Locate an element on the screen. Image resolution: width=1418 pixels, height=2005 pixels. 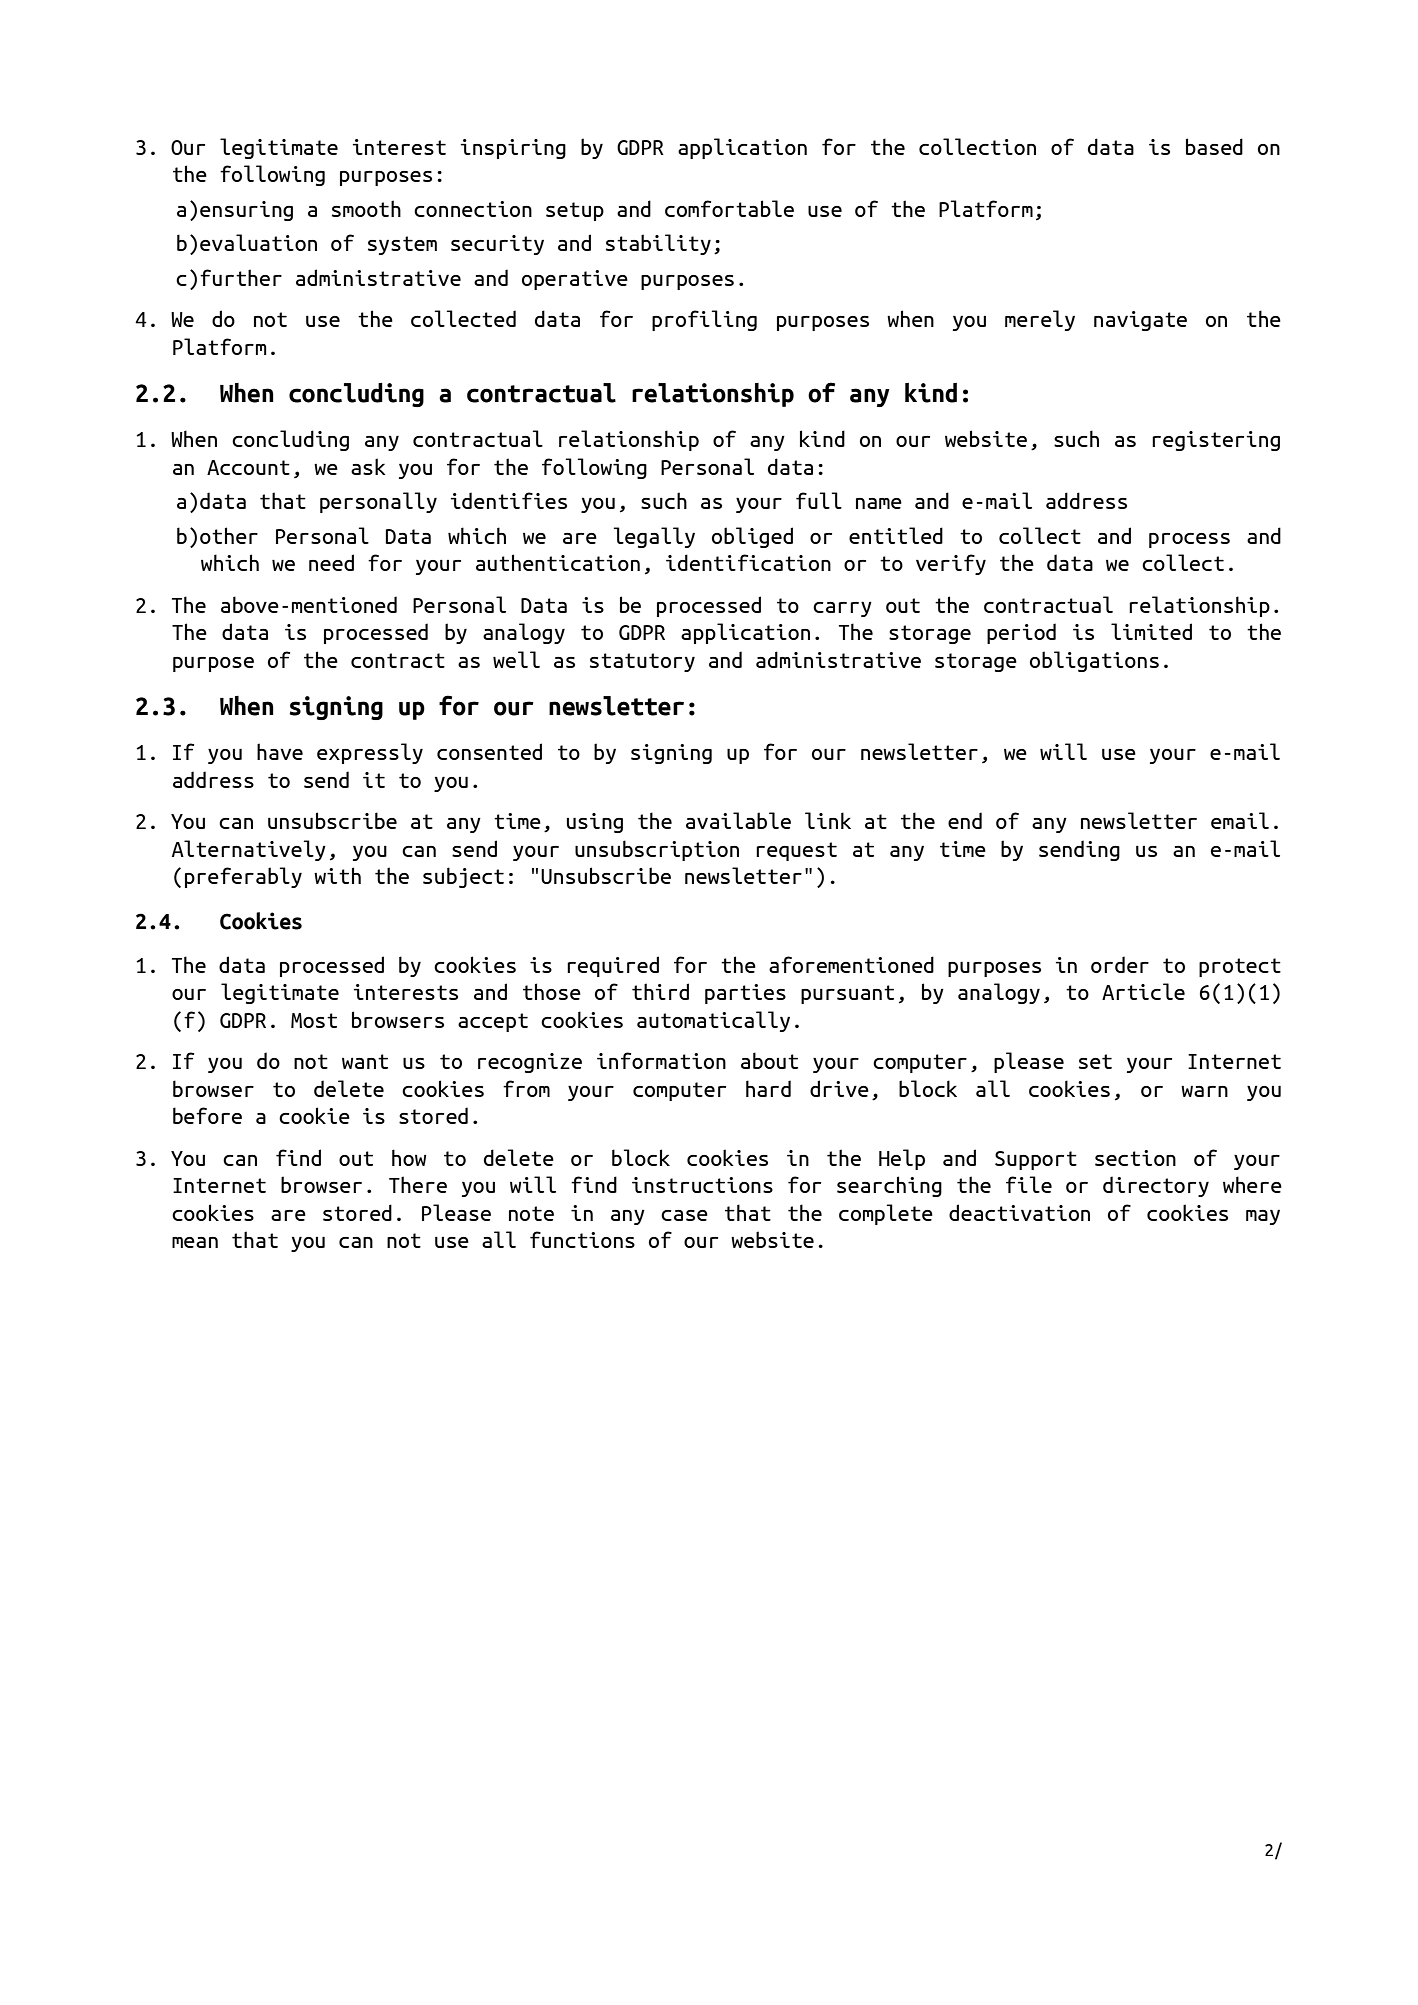
available is located at coordinates (738, 820).
